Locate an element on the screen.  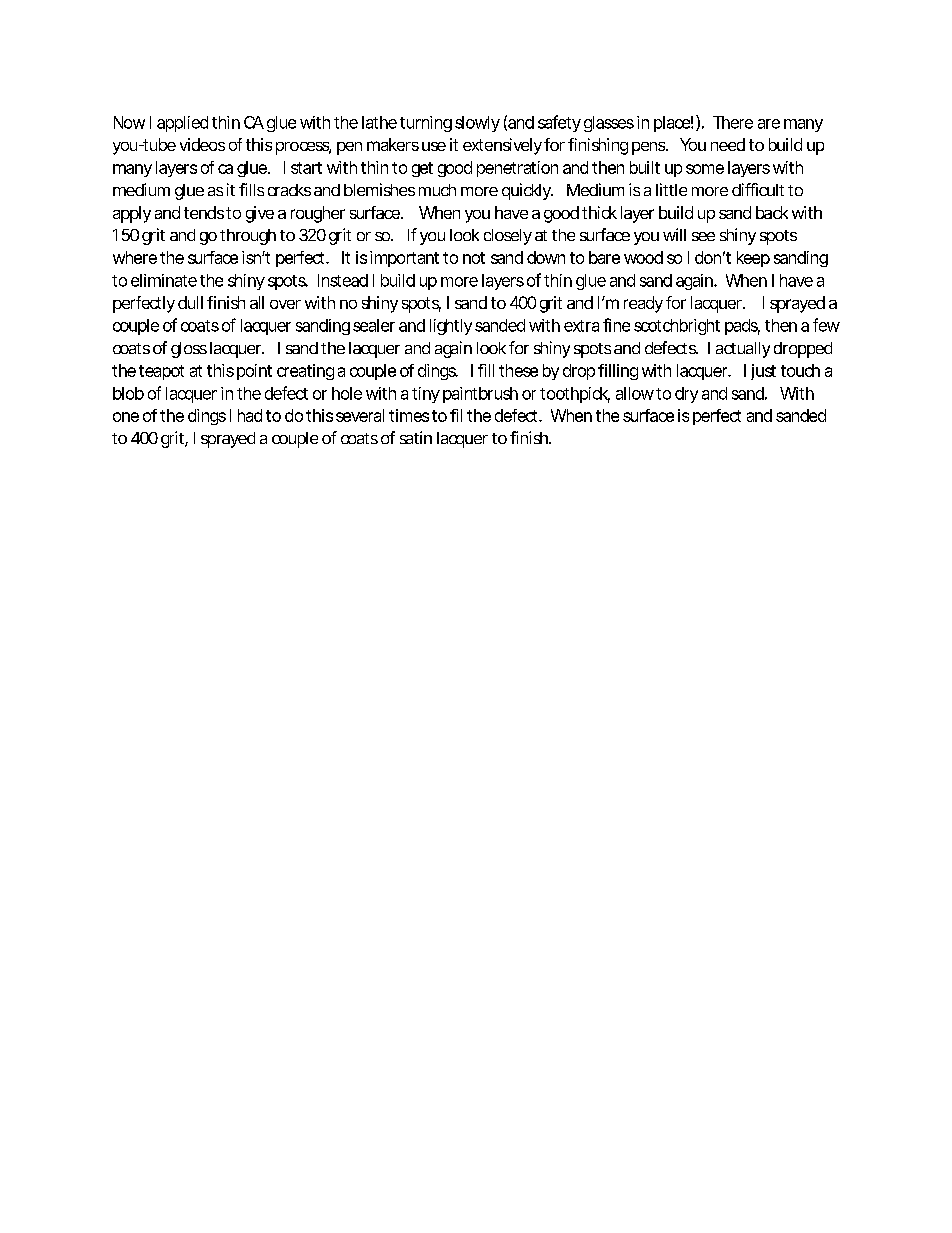
slowly is located at coordinates (477, 124).
